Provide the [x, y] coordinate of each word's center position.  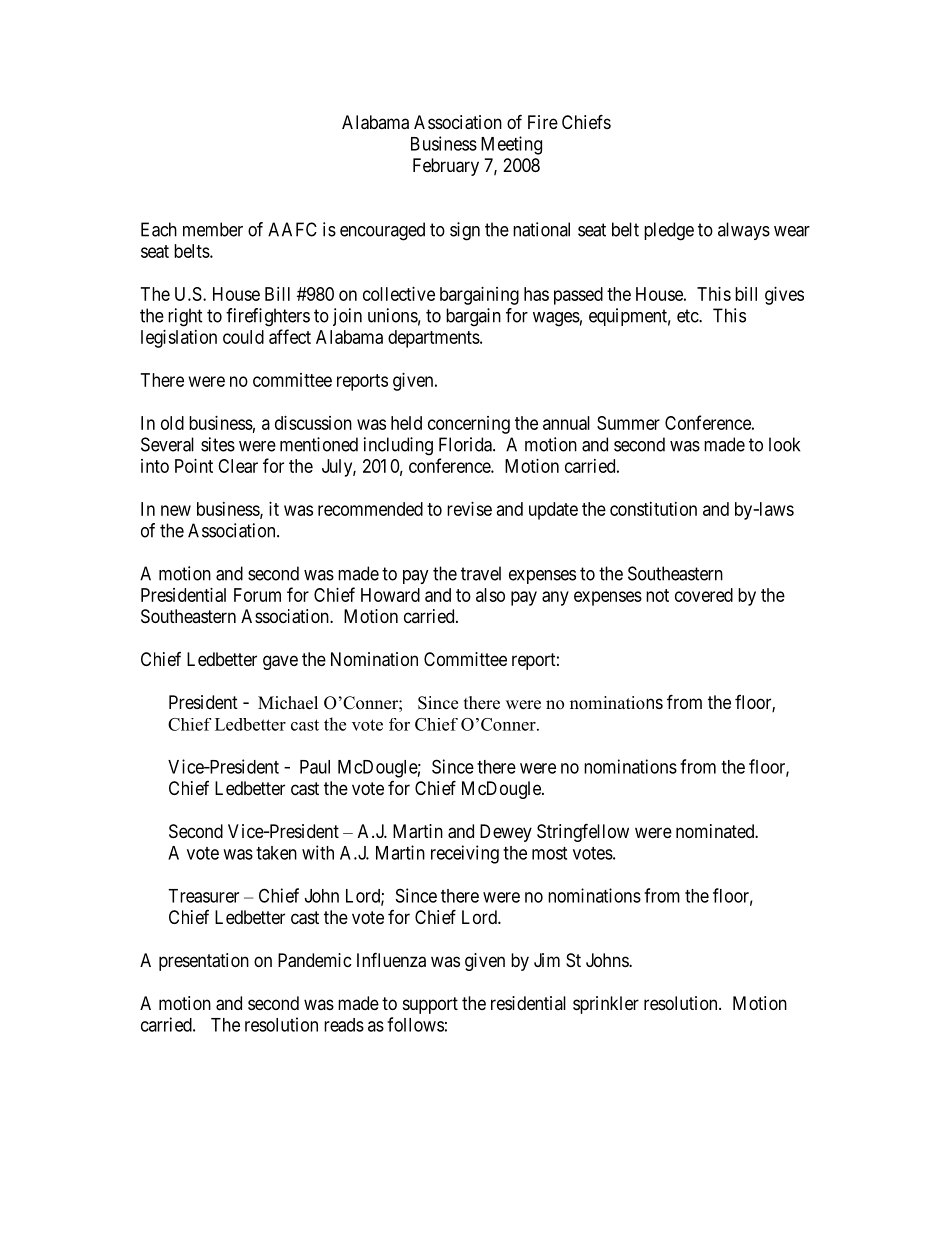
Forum [257, 595]
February [446, 167]
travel [481, 573]
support [430, 1005]
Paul [315, 767]
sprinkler [606, 1005]
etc [688, 316]
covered [704, 595]
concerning [469, 425]
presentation [204, 962]
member [213, 229]
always [744, 231]
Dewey [506, 833]
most [549, 853]
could [243, 337]
